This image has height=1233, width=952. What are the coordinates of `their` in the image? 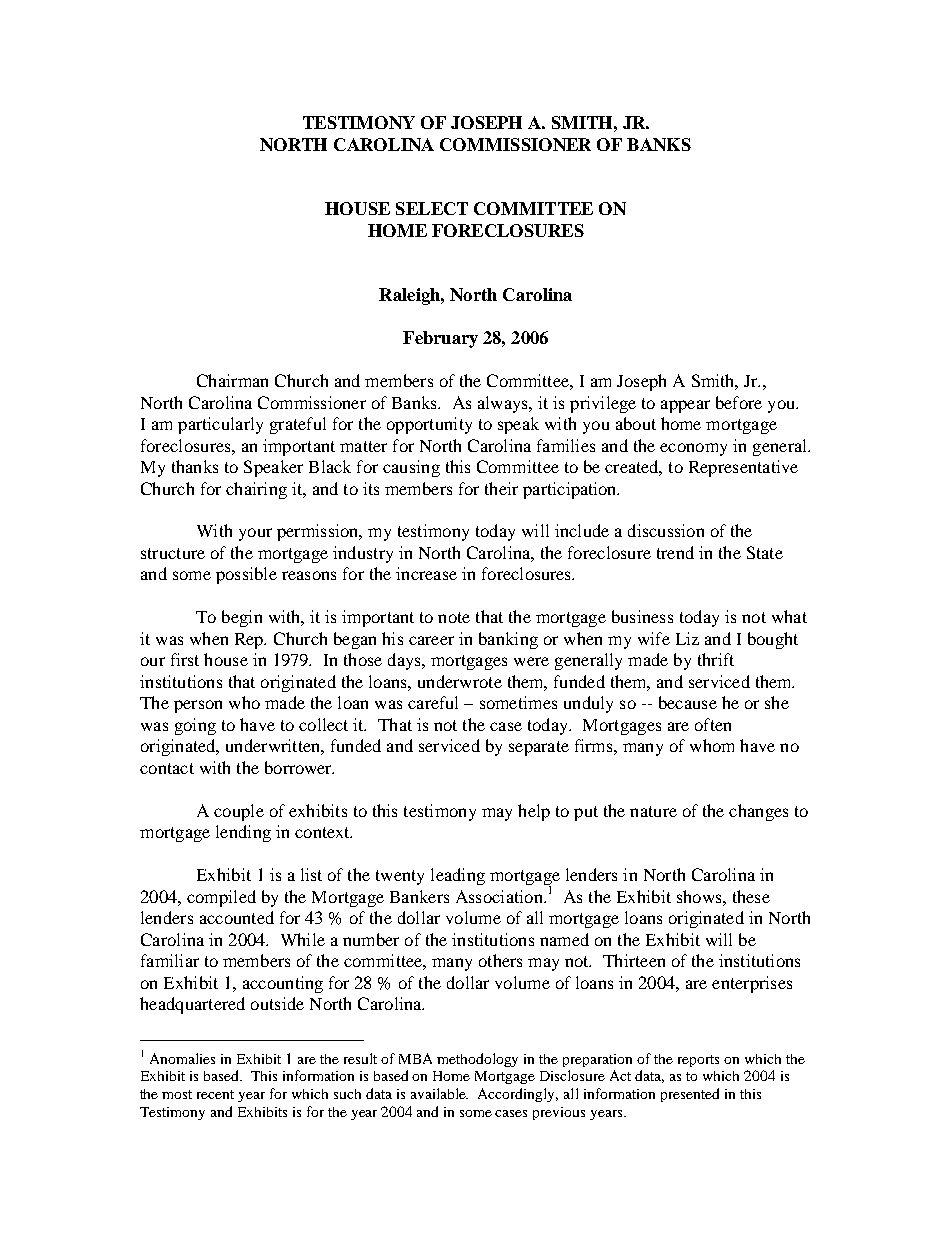 It's located at (501, 488).
